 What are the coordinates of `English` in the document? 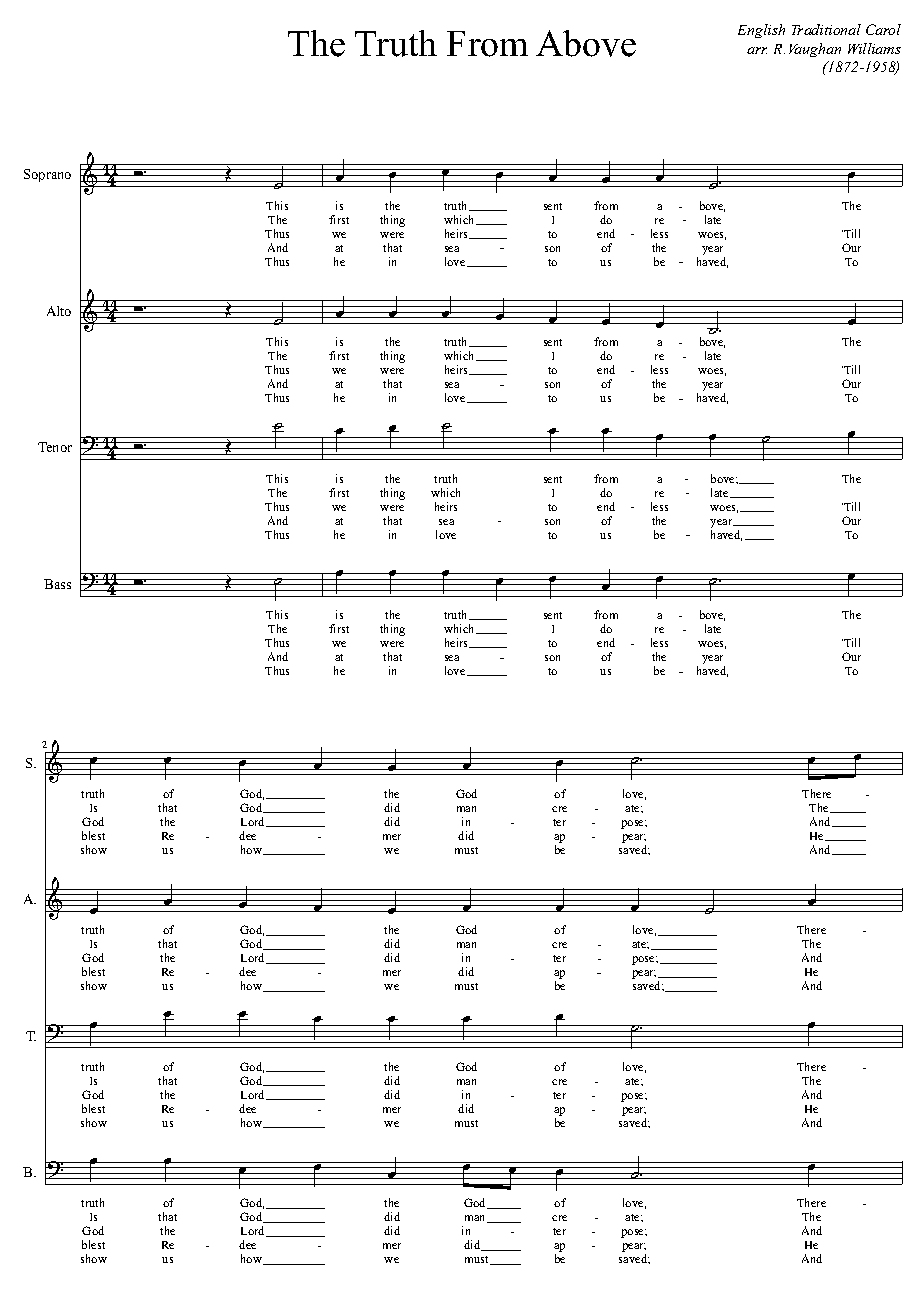 It's located at (761, 31).
